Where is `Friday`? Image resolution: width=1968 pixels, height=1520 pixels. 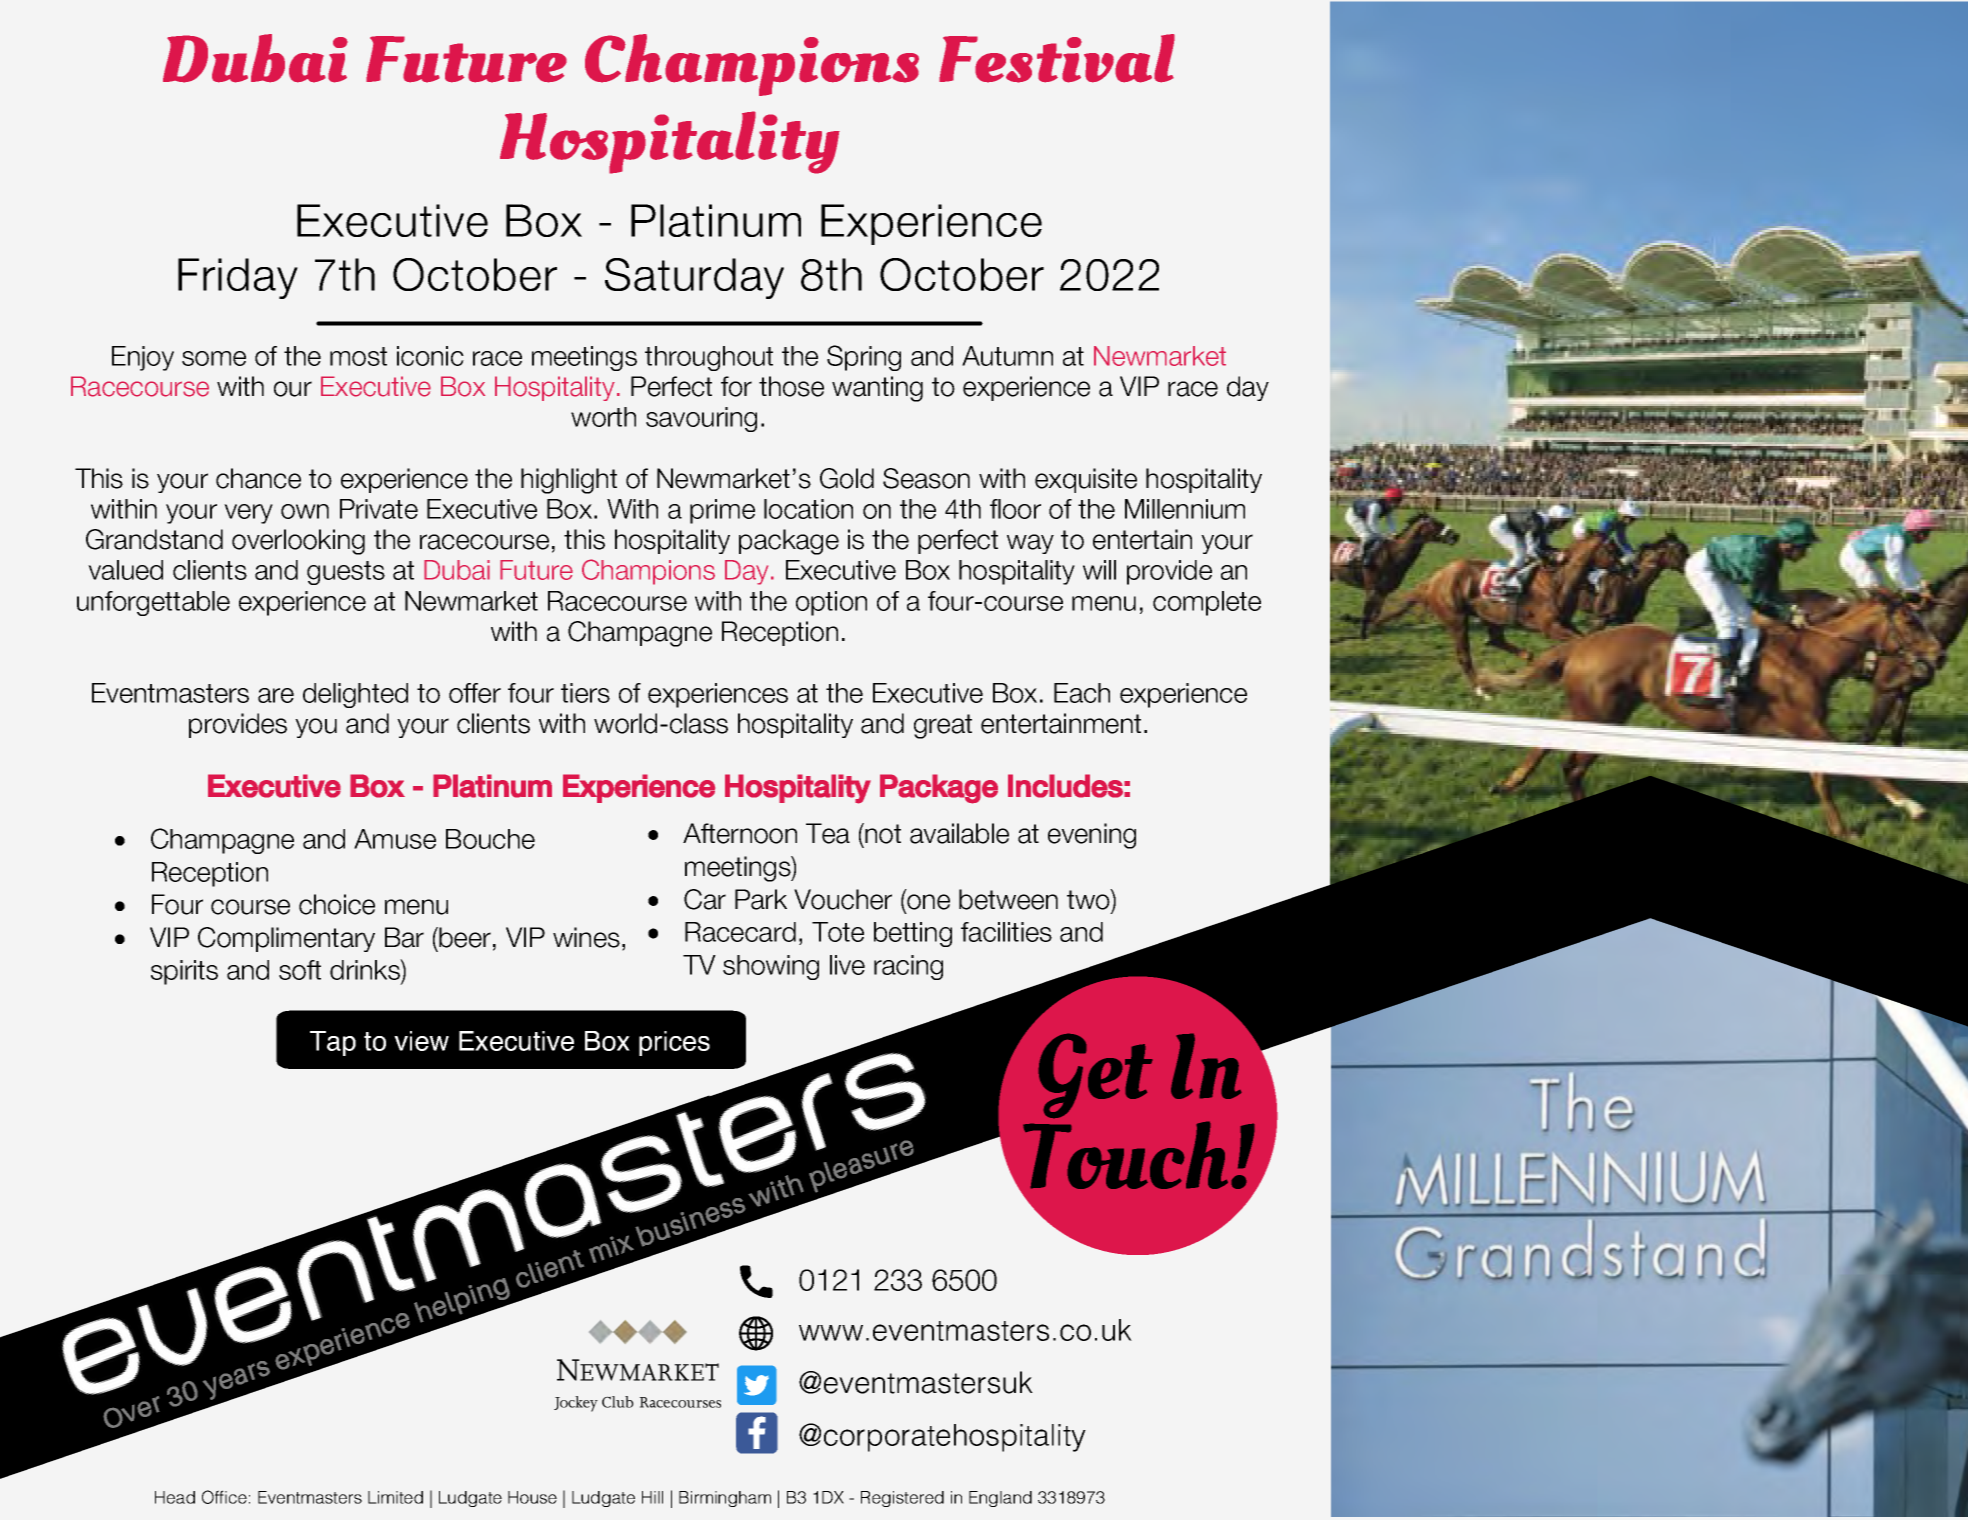
Friday is located at coordinates (238, 278).
